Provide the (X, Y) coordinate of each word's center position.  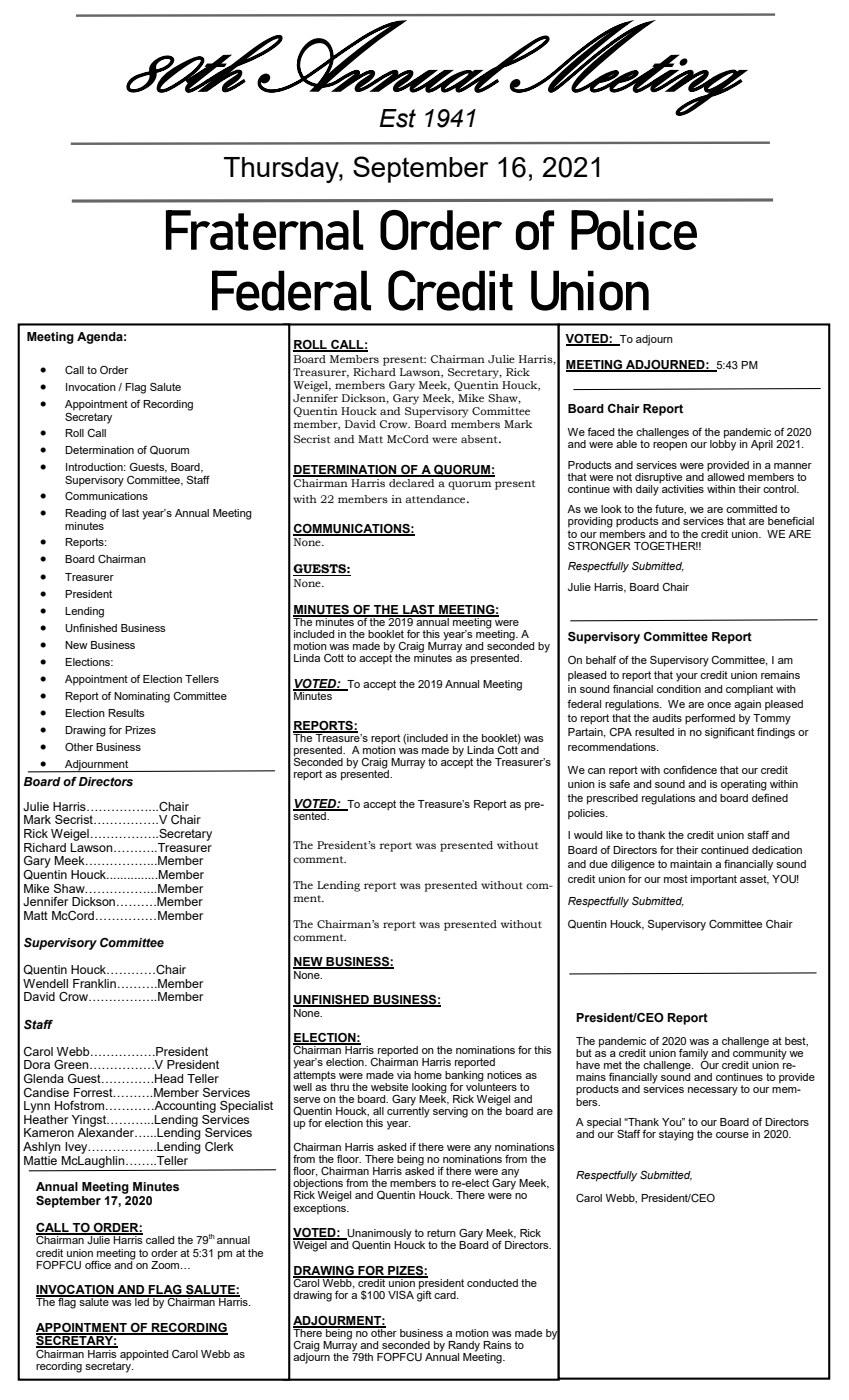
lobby (723, 444)
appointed (144, 1355)
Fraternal (265, 230)
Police (634, 230)
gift (424, 1295)
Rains (497, 1345)
